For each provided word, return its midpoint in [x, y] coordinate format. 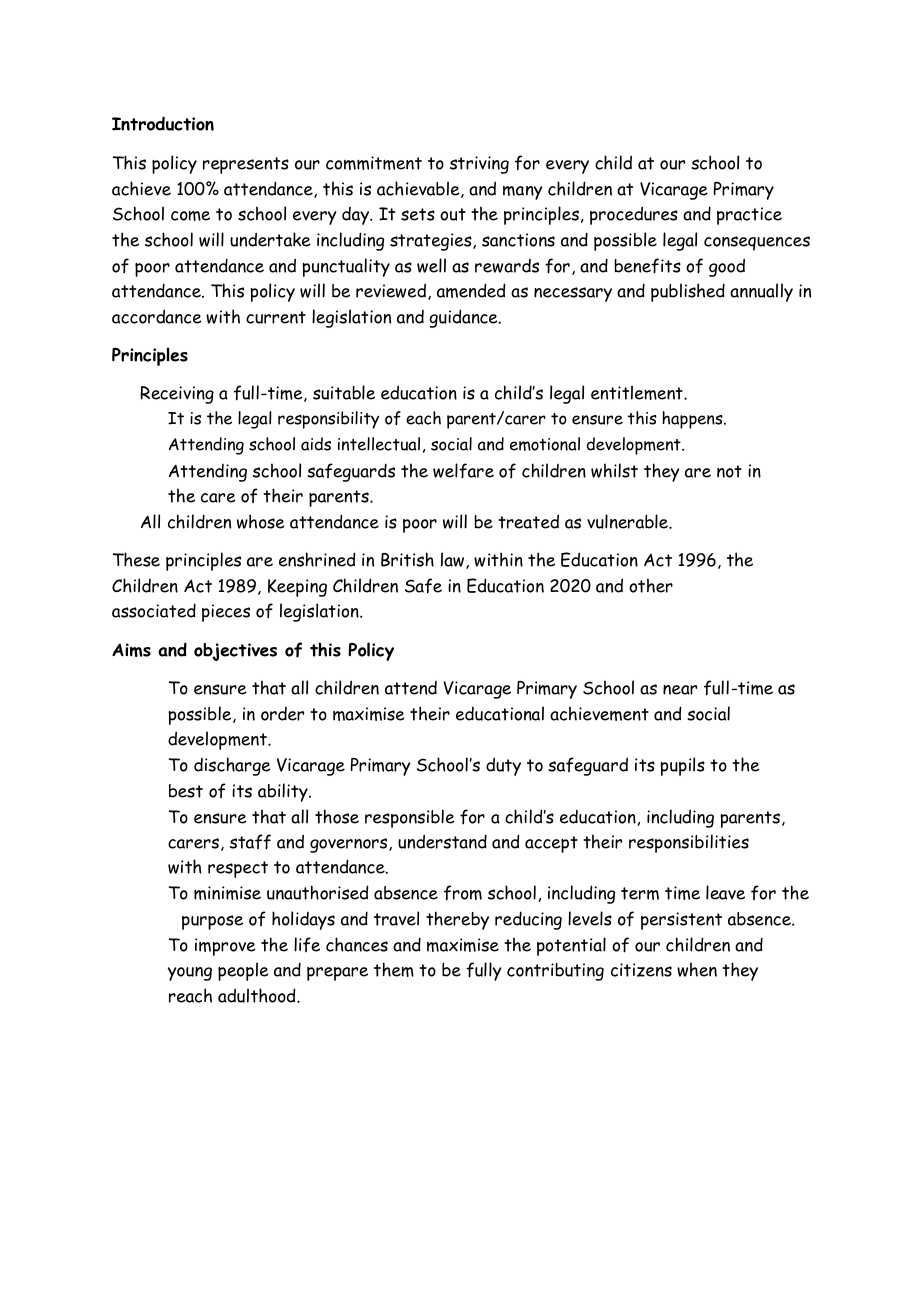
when [697, 969]
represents [246, 165]
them [394, 969]
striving [479, 165]
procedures [634, 215]
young [190, 974]
